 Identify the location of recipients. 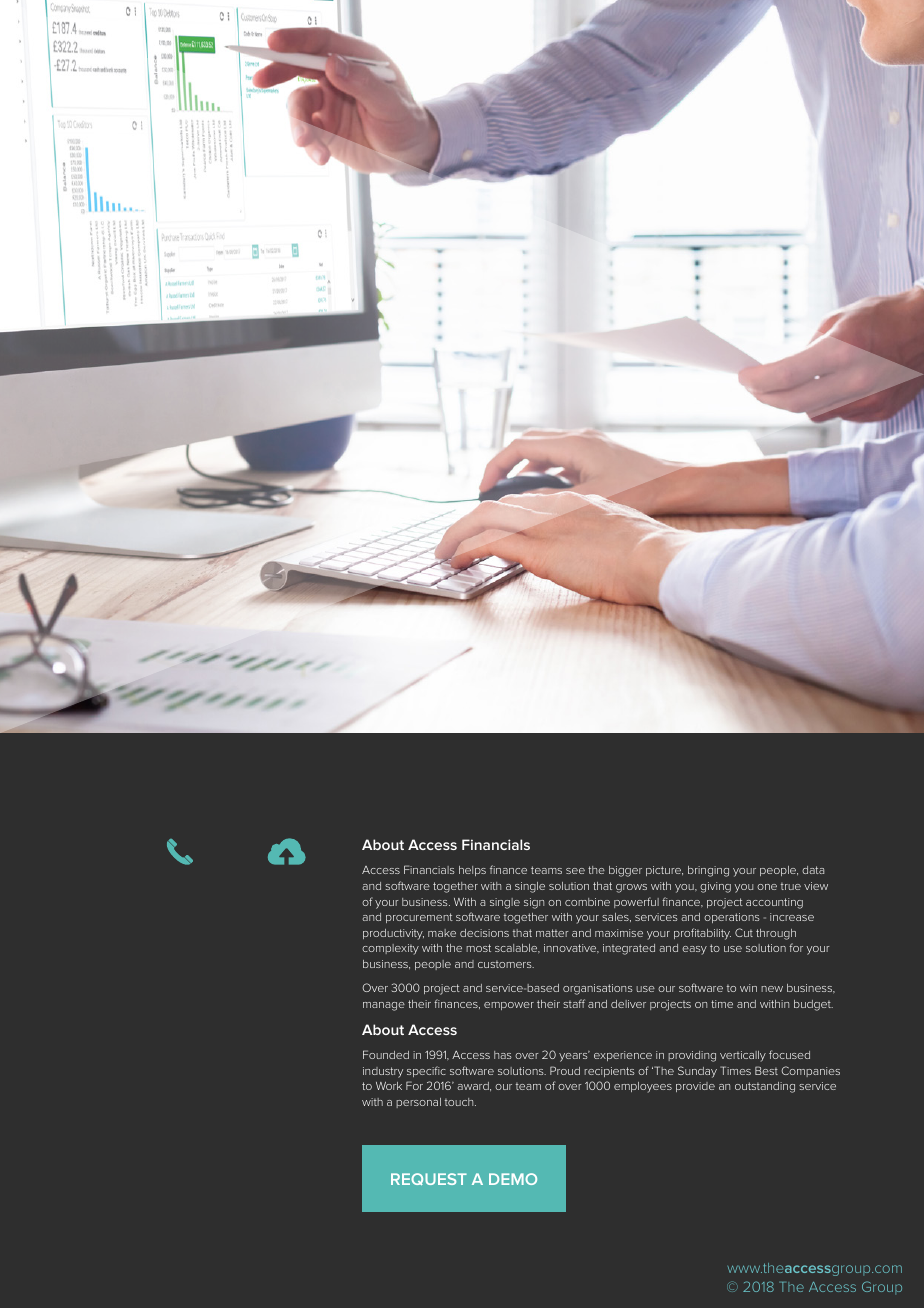
(609, 1072).
